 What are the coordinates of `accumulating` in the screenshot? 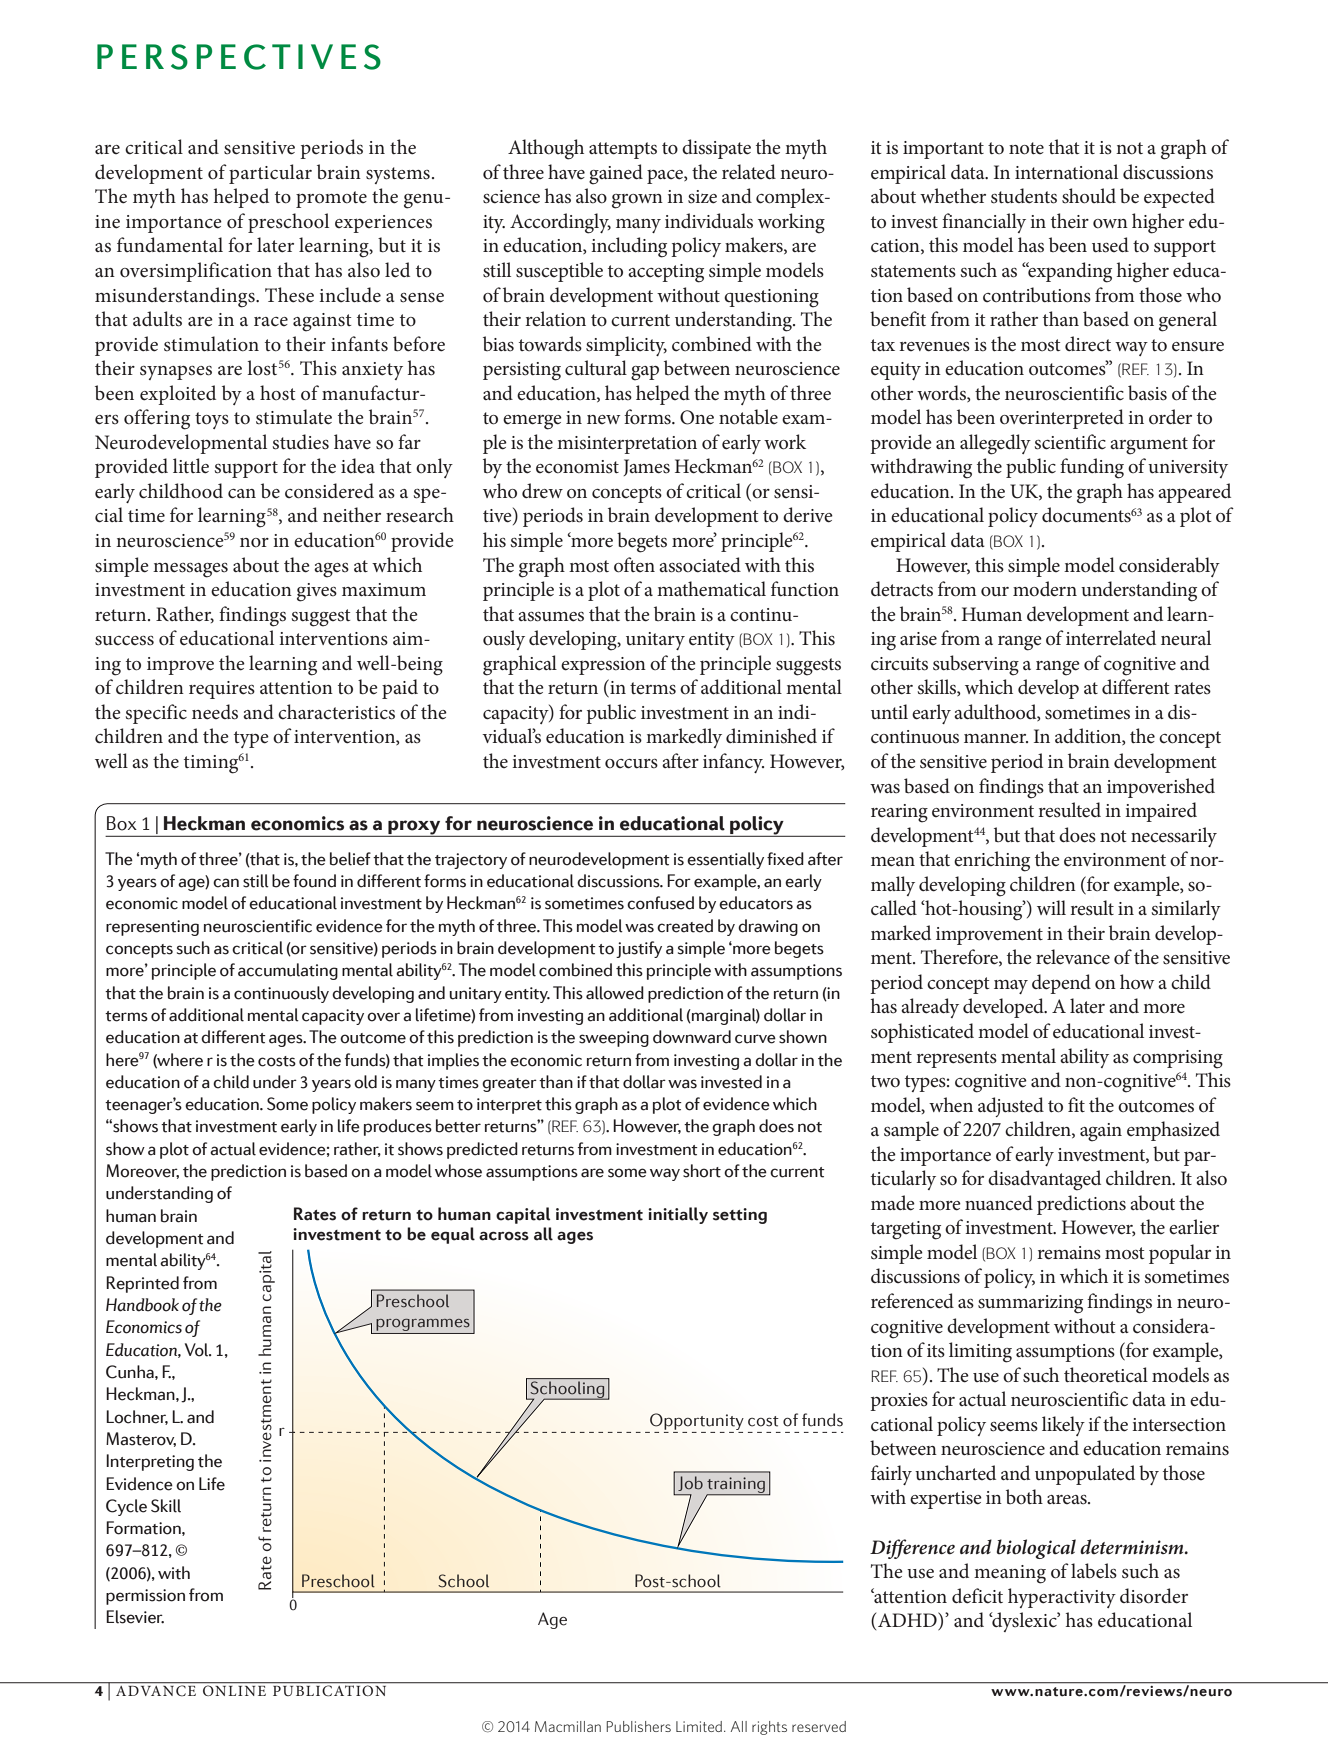 It's located at (288, 971).
